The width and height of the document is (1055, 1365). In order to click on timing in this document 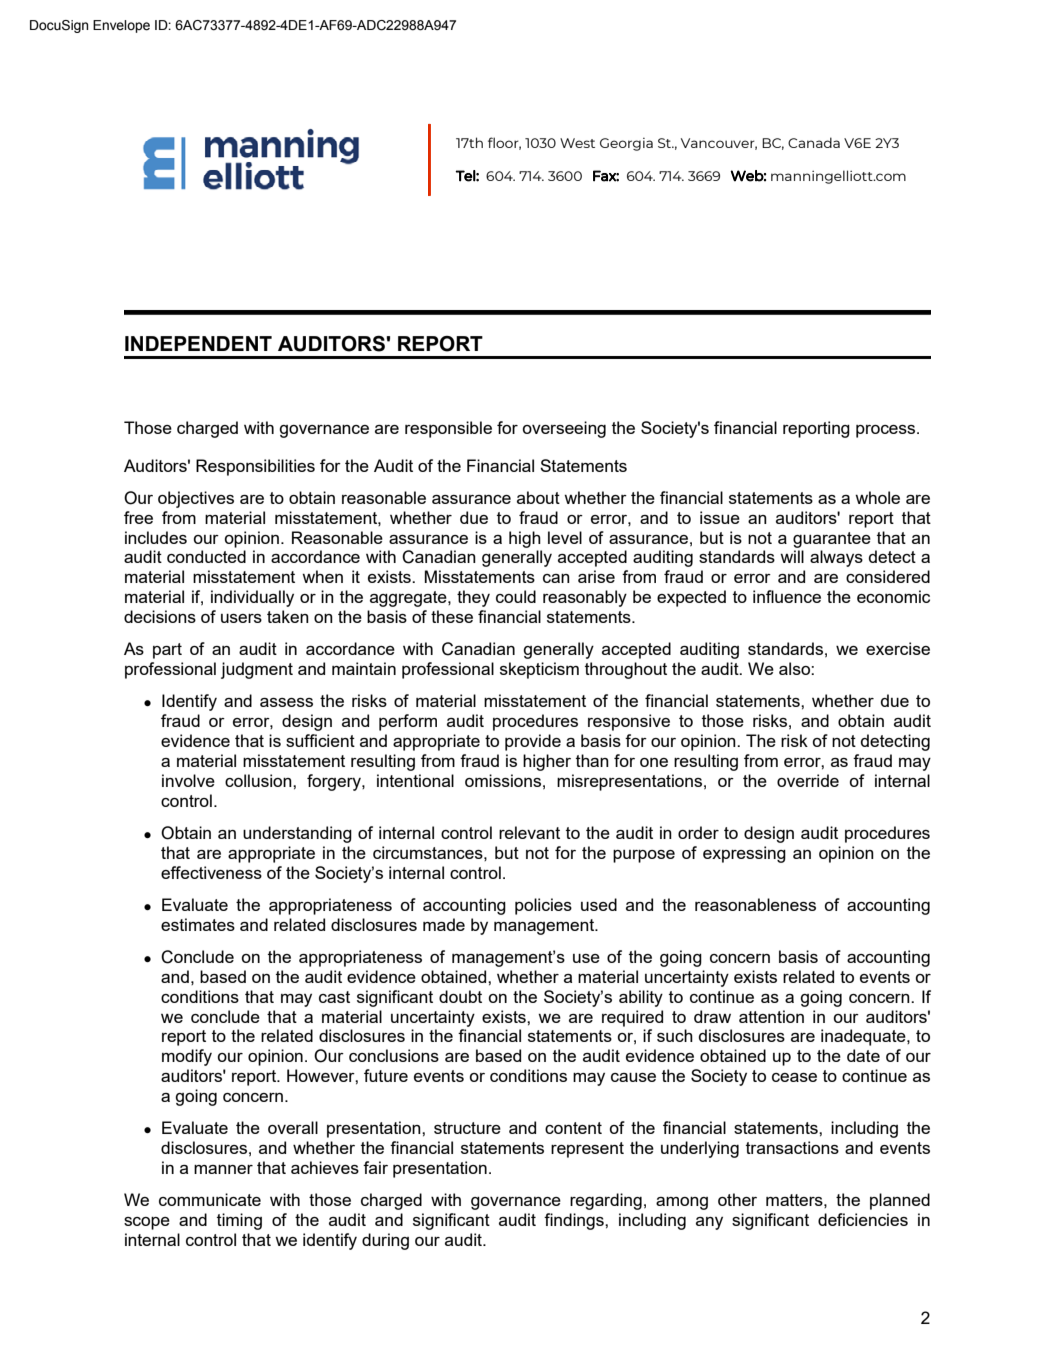, I will do `click(239, 1221)`.
